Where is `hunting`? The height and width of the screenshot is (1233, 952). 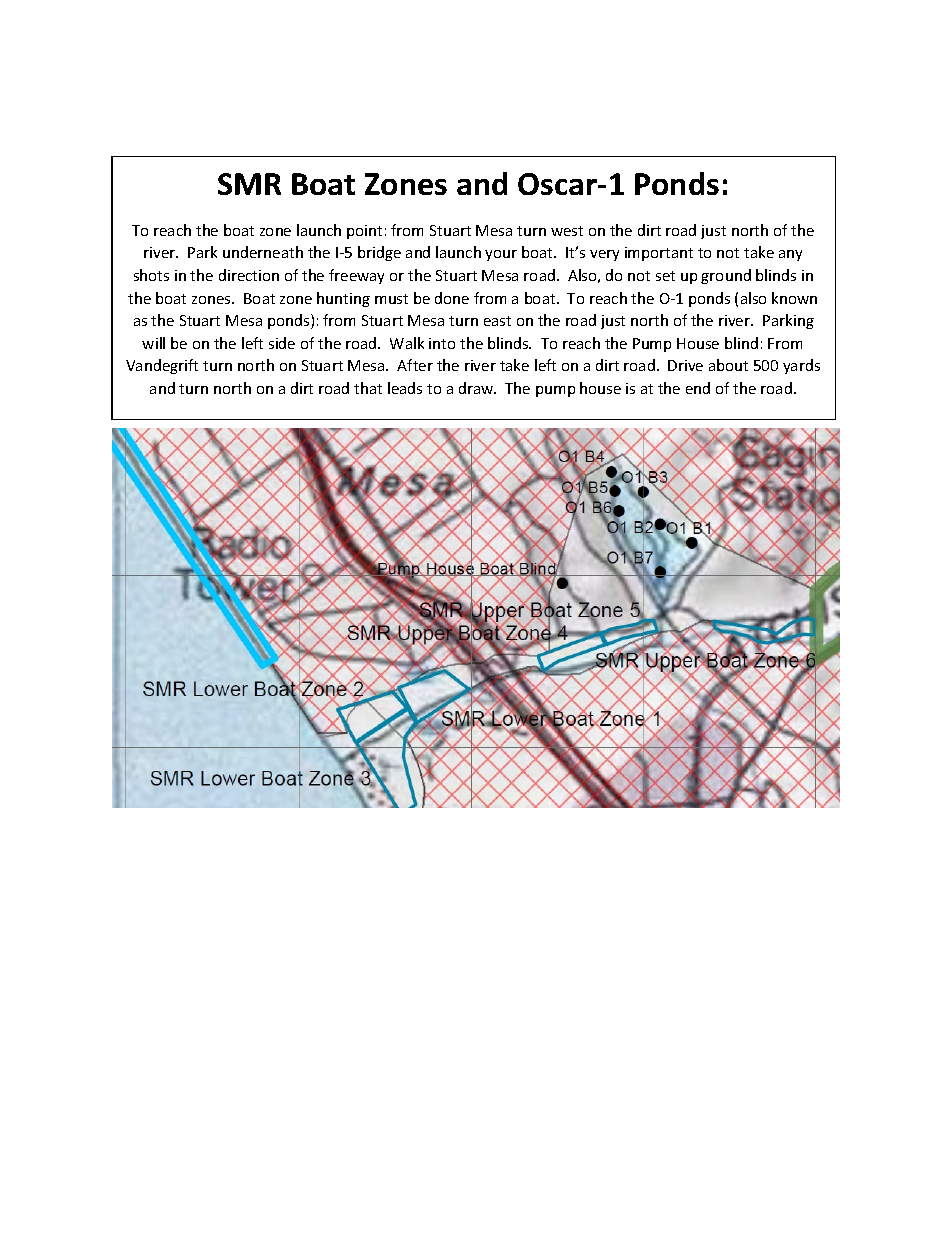 hunting is located at coordinates (343, 299).
